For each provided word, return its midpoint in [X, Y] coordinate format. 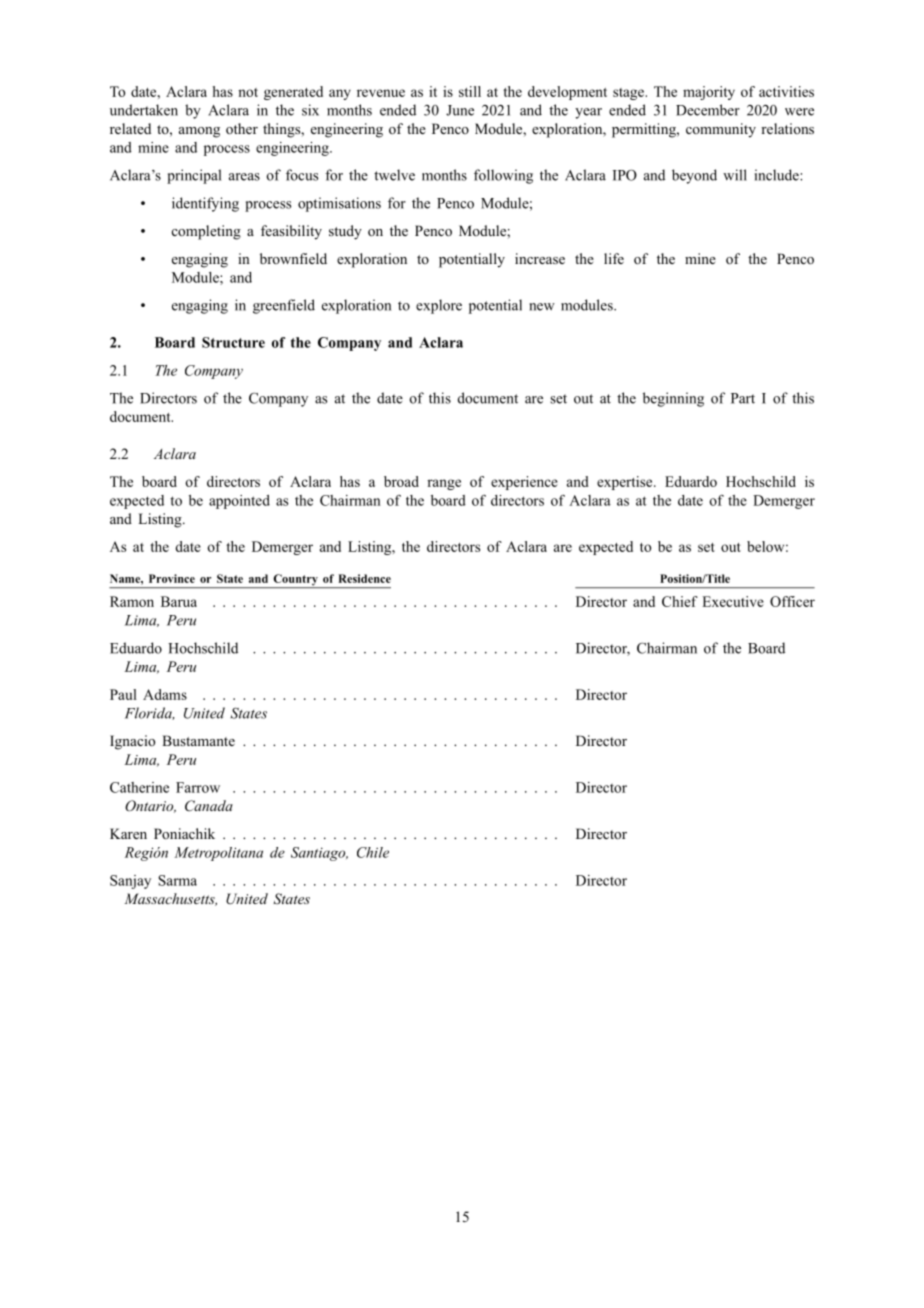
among [199, 132]
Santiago [319, 854]
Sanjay [130, 882]
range [444, 484]
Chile [373, 852]
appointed [239, 502]
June [460, 110]
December [708, 110]
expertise [626, 483]
